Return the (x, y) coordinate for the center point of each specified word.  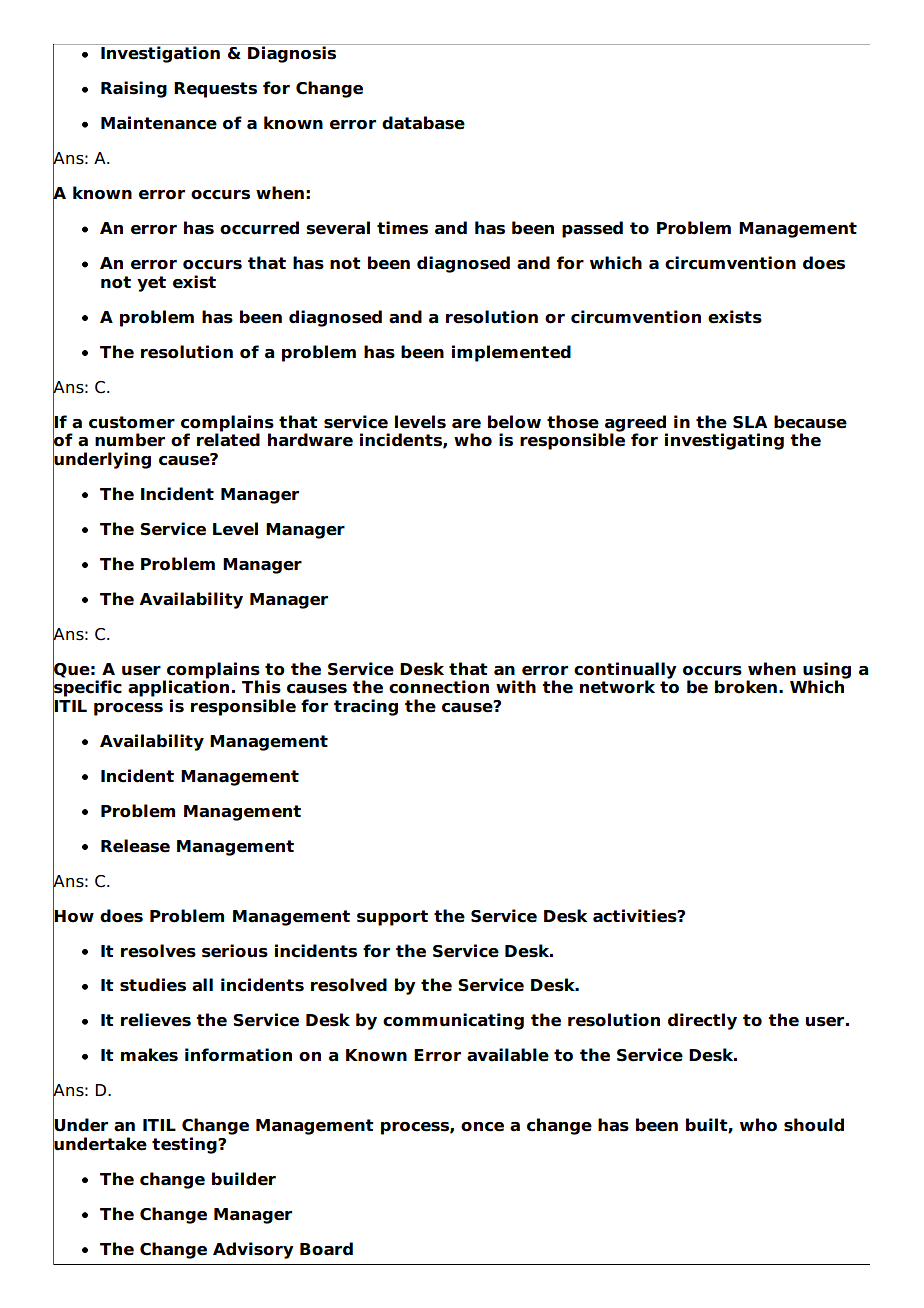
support (392, 918)
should (814, 1125)
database (423, 123)
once (482, 1127)
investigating (724, 441)
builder (244, 1179)
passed (592, 229)
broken (746, 687)
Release (135, 846)
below (514, 422)
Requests (215, 90)
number (130, 440)
